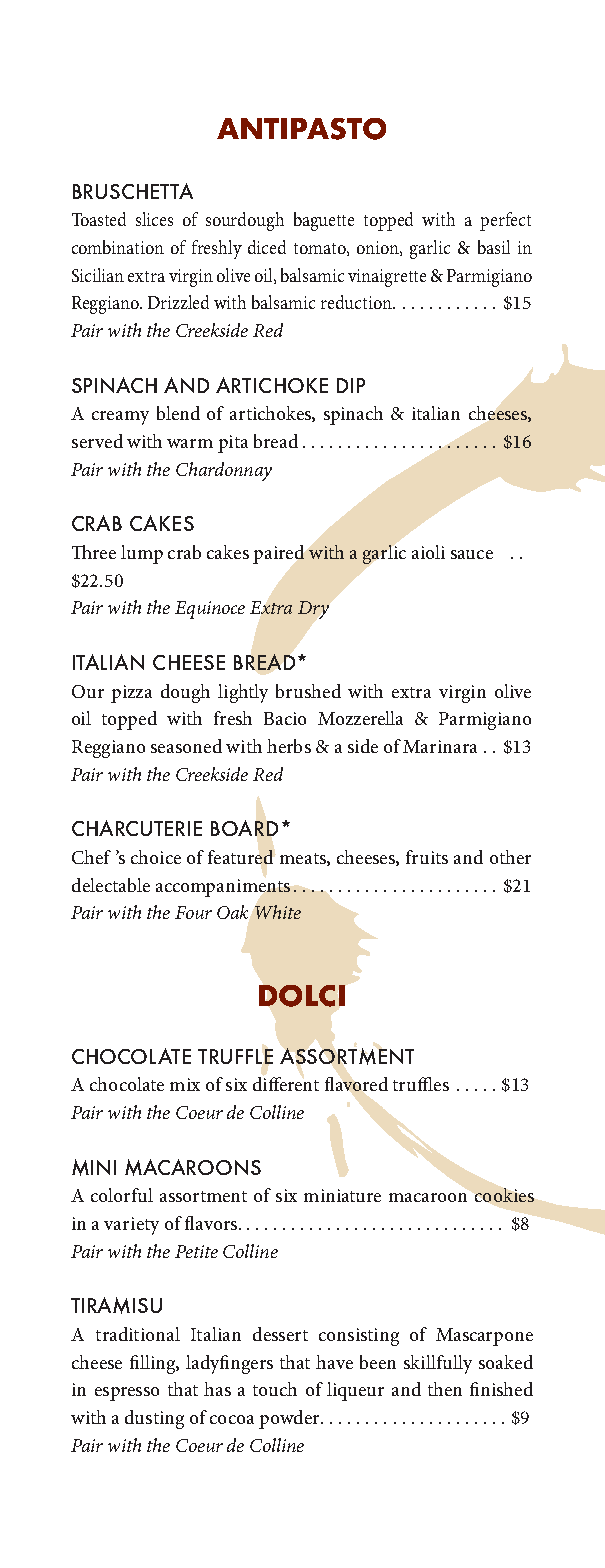  I want to click on espresso, so click(127, 1394).
